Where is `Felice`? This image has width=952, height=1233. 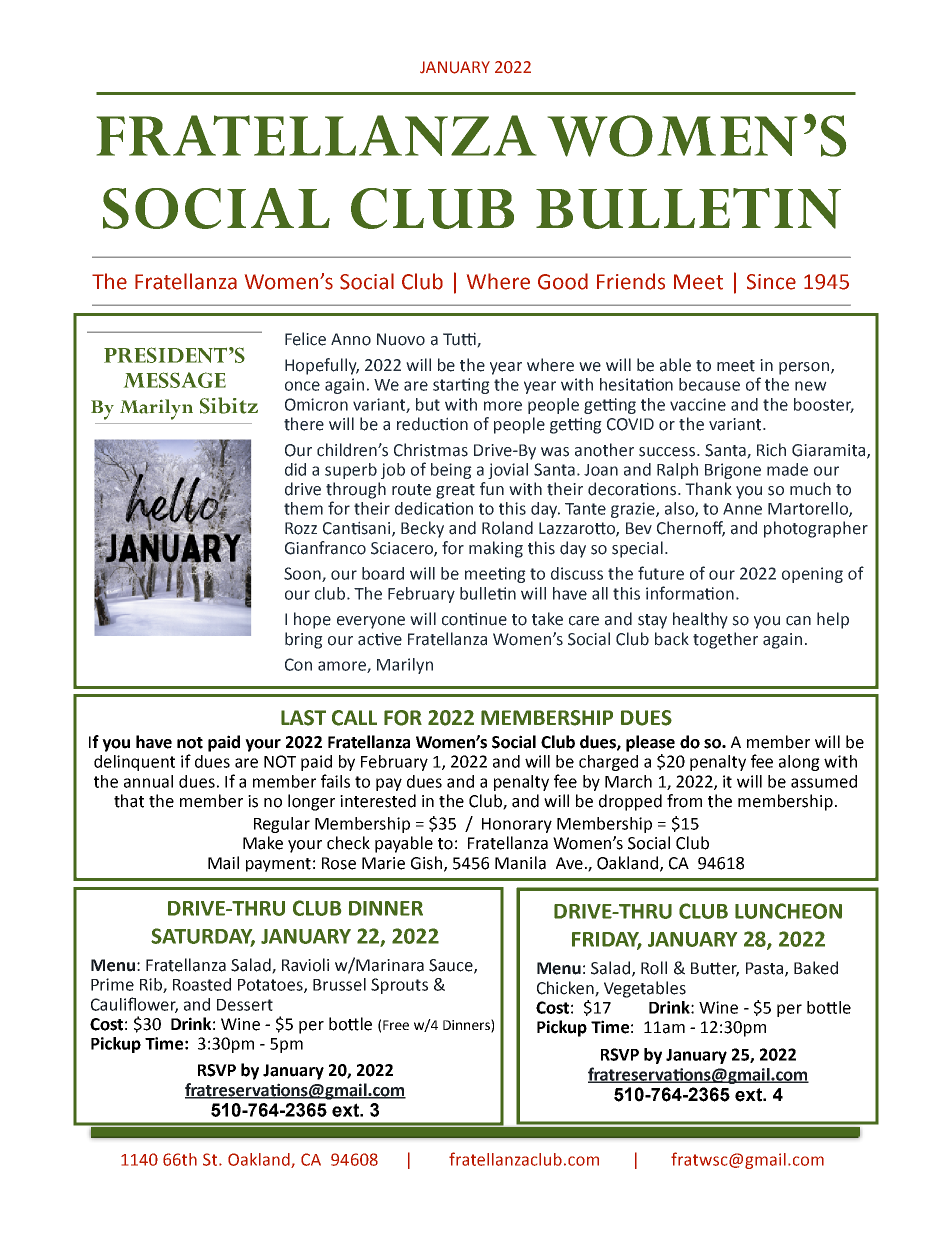 Felice is located at coordinates (305, 339).
